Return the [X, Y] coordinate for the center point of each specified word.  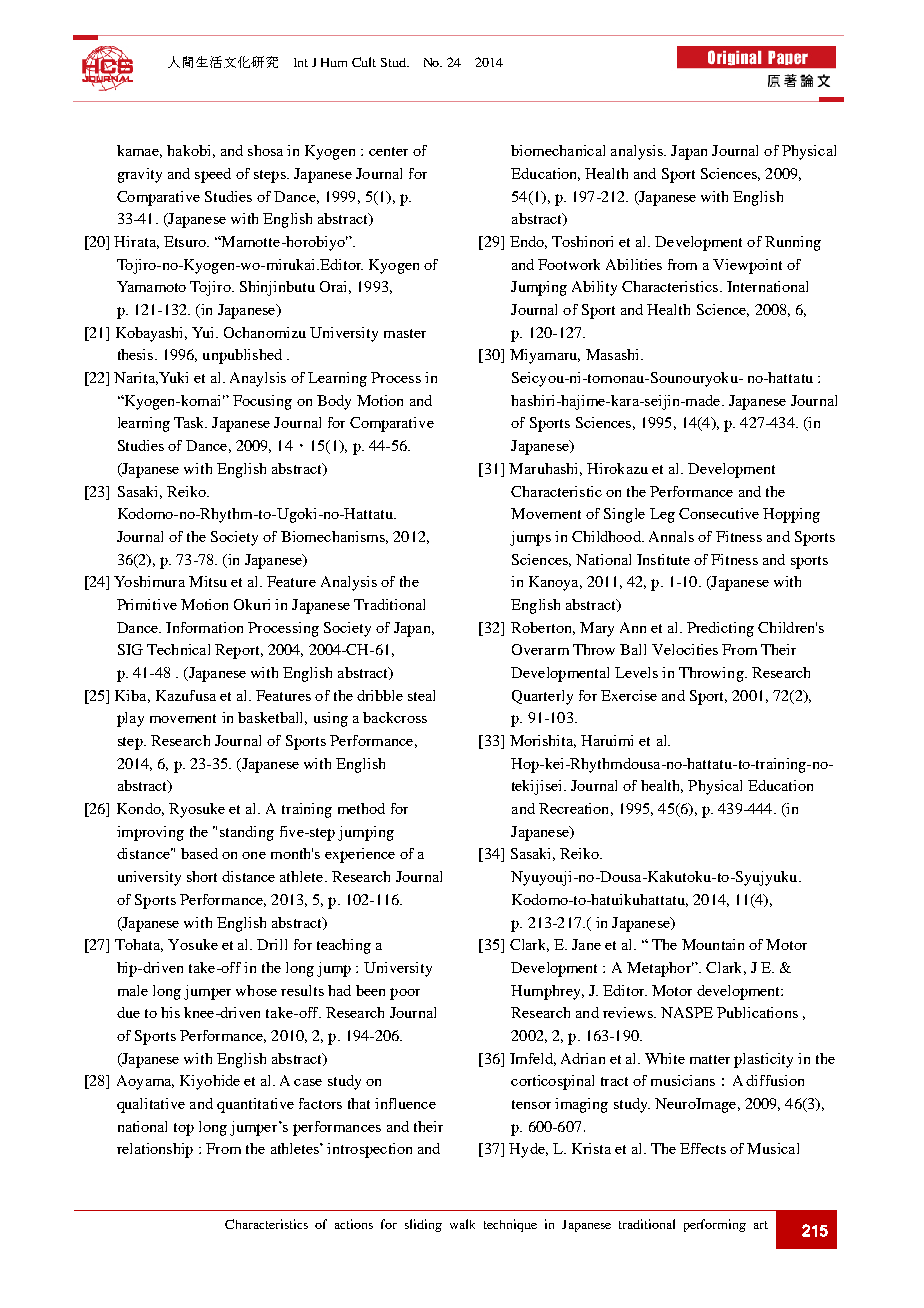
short [202, 876]
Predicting [720, 629]
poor [405, 994]
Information [204, 627]
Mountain [713, 944]
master [405, 333]
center [388, 151]
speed [213, 175]
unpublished [242, 356]
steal [421, 695]
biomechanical [558, 150]
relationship [155, 1150]
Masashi [614, 354]
